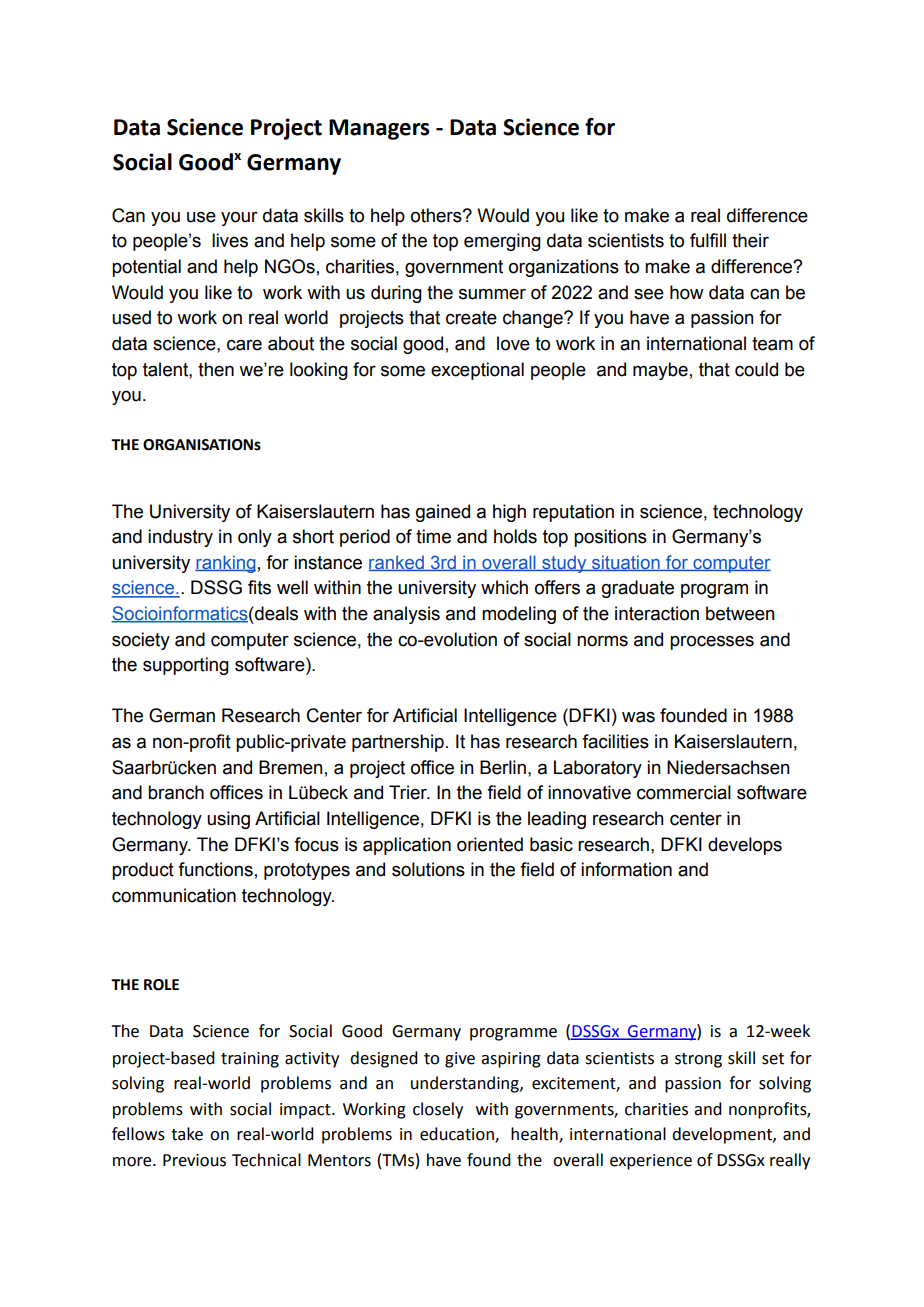  I want to click on Trier, so click(409, 792).
